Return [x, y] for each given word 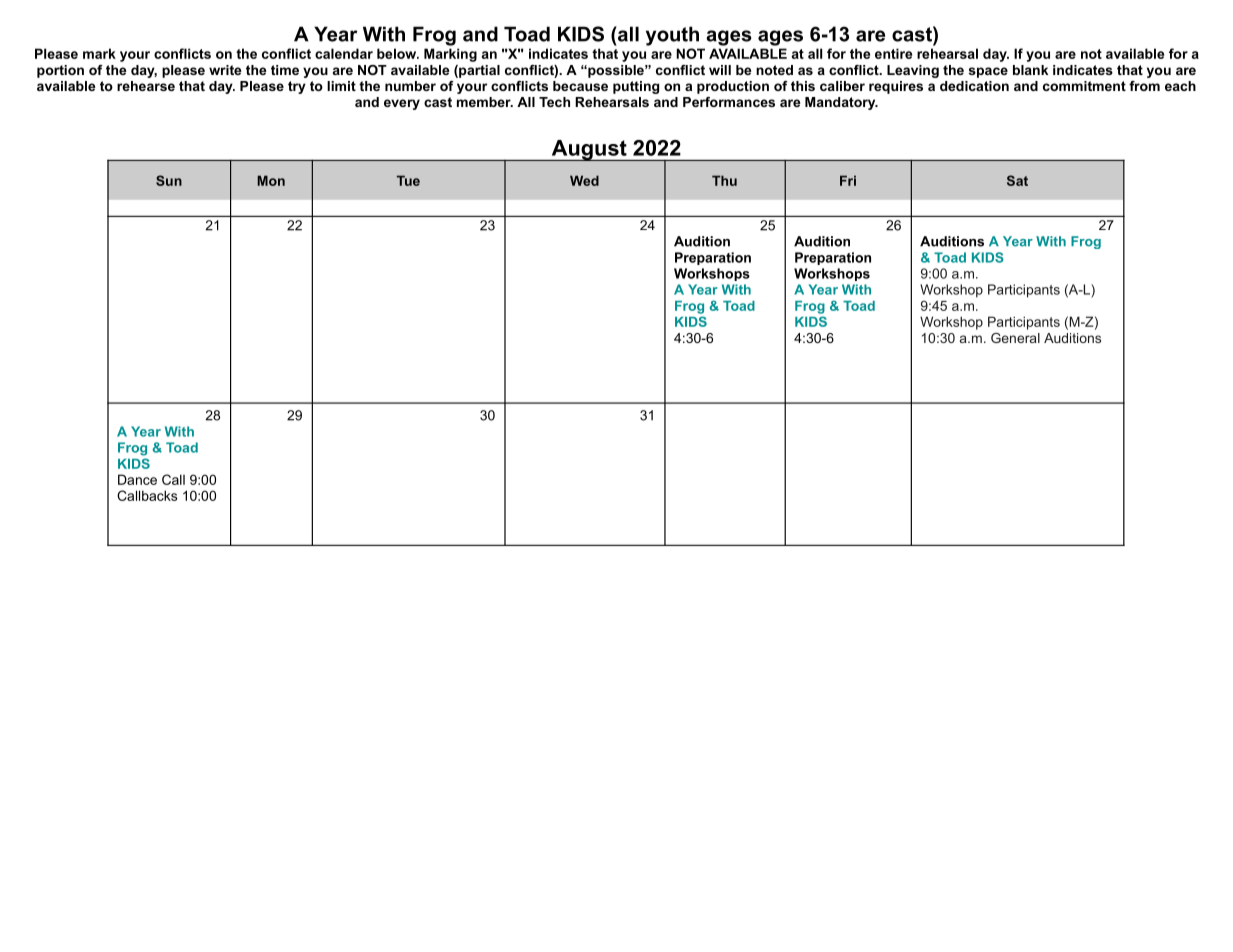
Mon [271, 180]
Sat [1017, 180]
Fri [848, 180]
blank [1030, 70]
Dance [137, 479]
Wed [584, 180]
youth [672, 36]
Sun [169, 180]
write [225, 70]
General [1015, 338]
